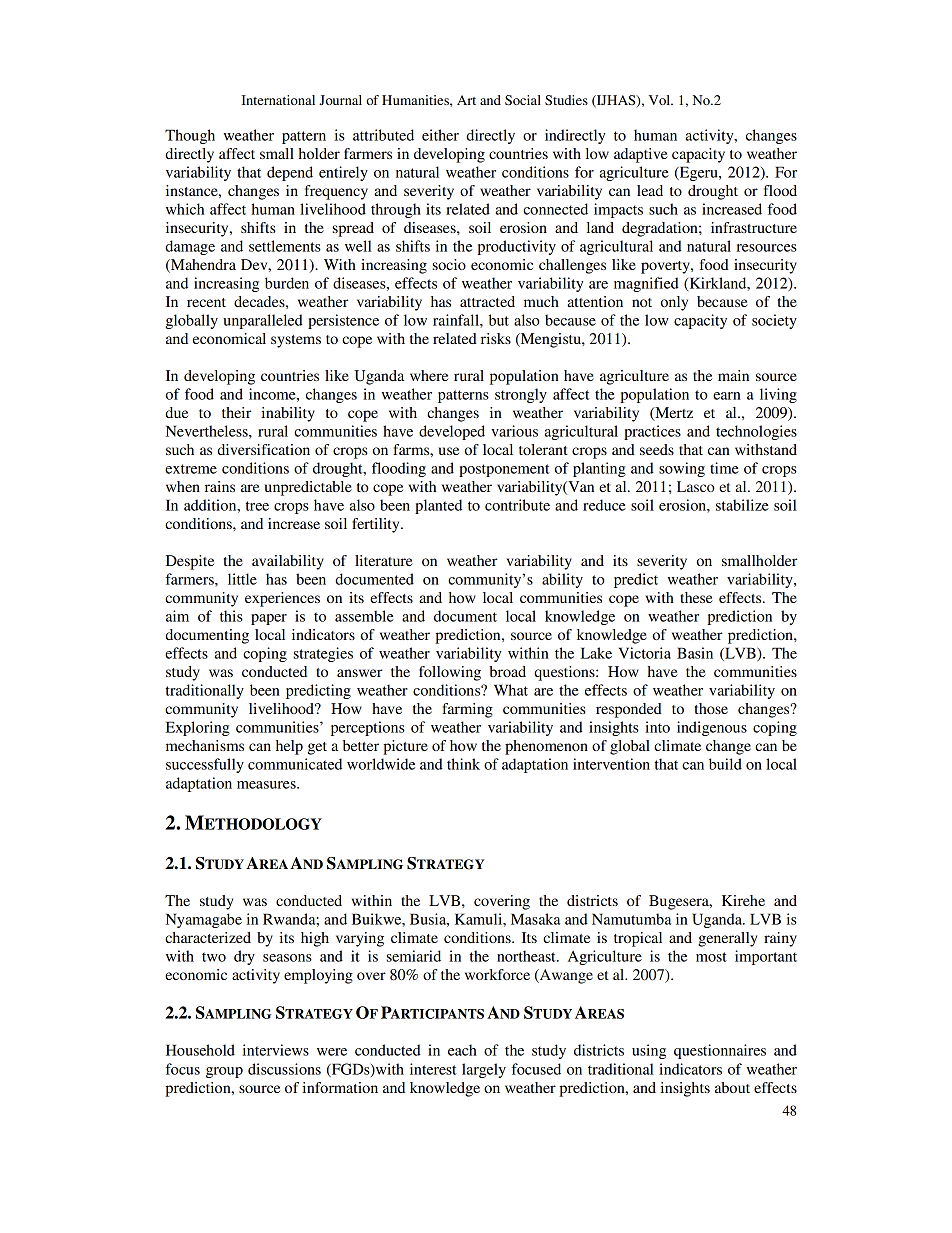 The width and height of the document is (952, 1233). Describe the element at coordinates (278, 100) in the document. I see `International` at that location.
